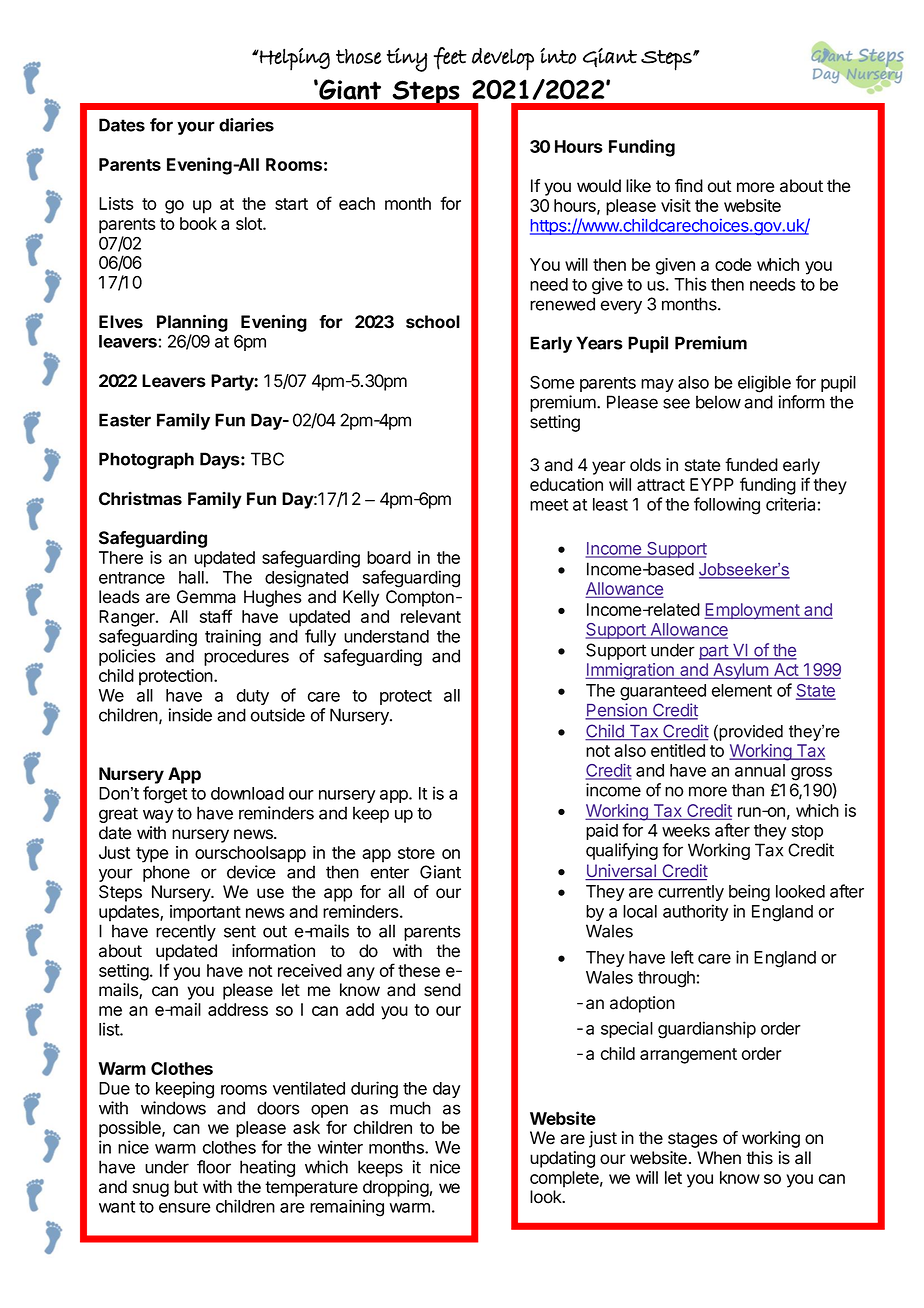 The height and width of the screenshot is (1308, 924). What do you see at coordinates (396, 1188) in the screenshot?
I see `dropping` at bounding box center [396, 1188].
